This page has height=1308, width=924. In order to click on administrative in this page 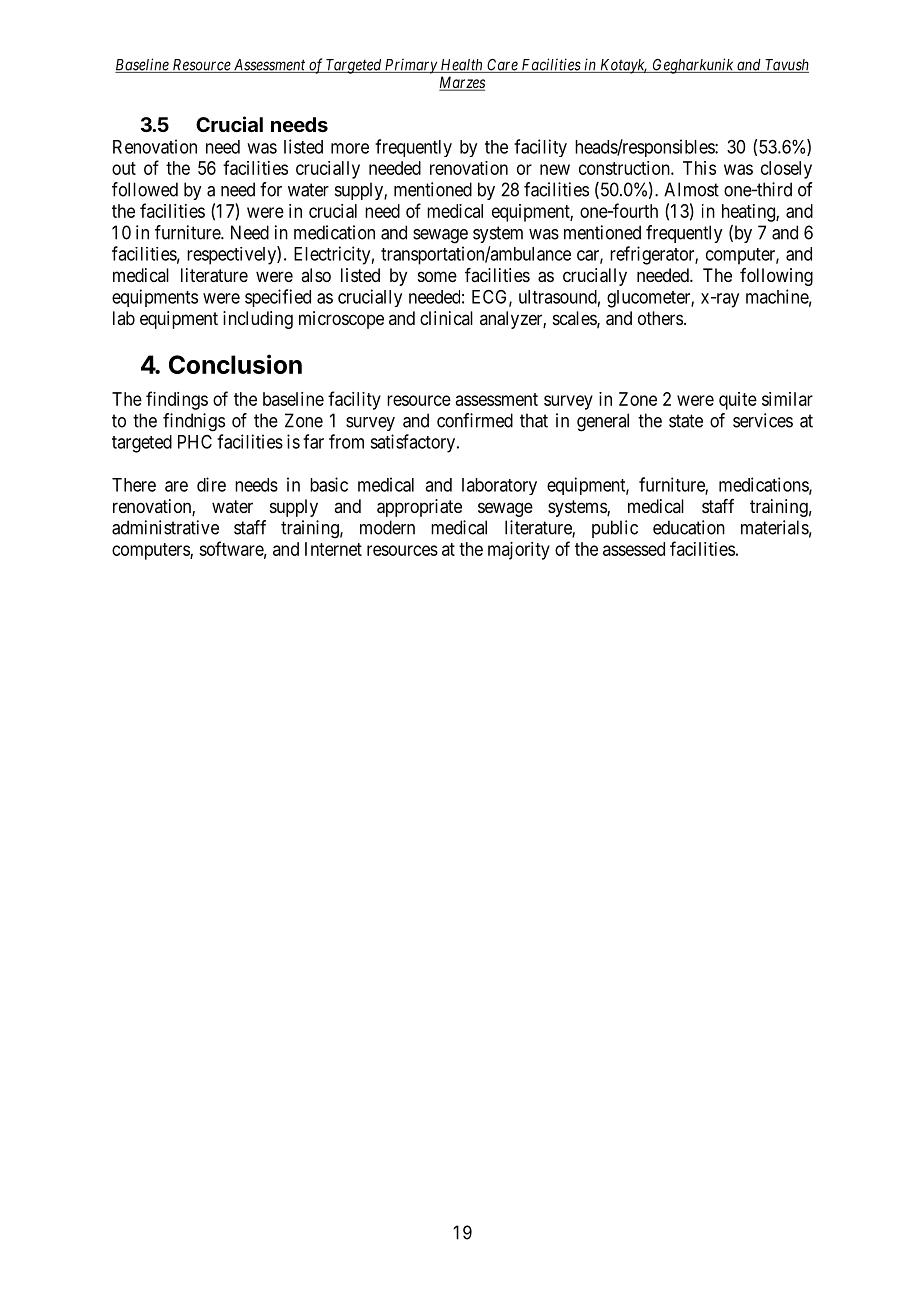, I will do `click(165, 527)`.
